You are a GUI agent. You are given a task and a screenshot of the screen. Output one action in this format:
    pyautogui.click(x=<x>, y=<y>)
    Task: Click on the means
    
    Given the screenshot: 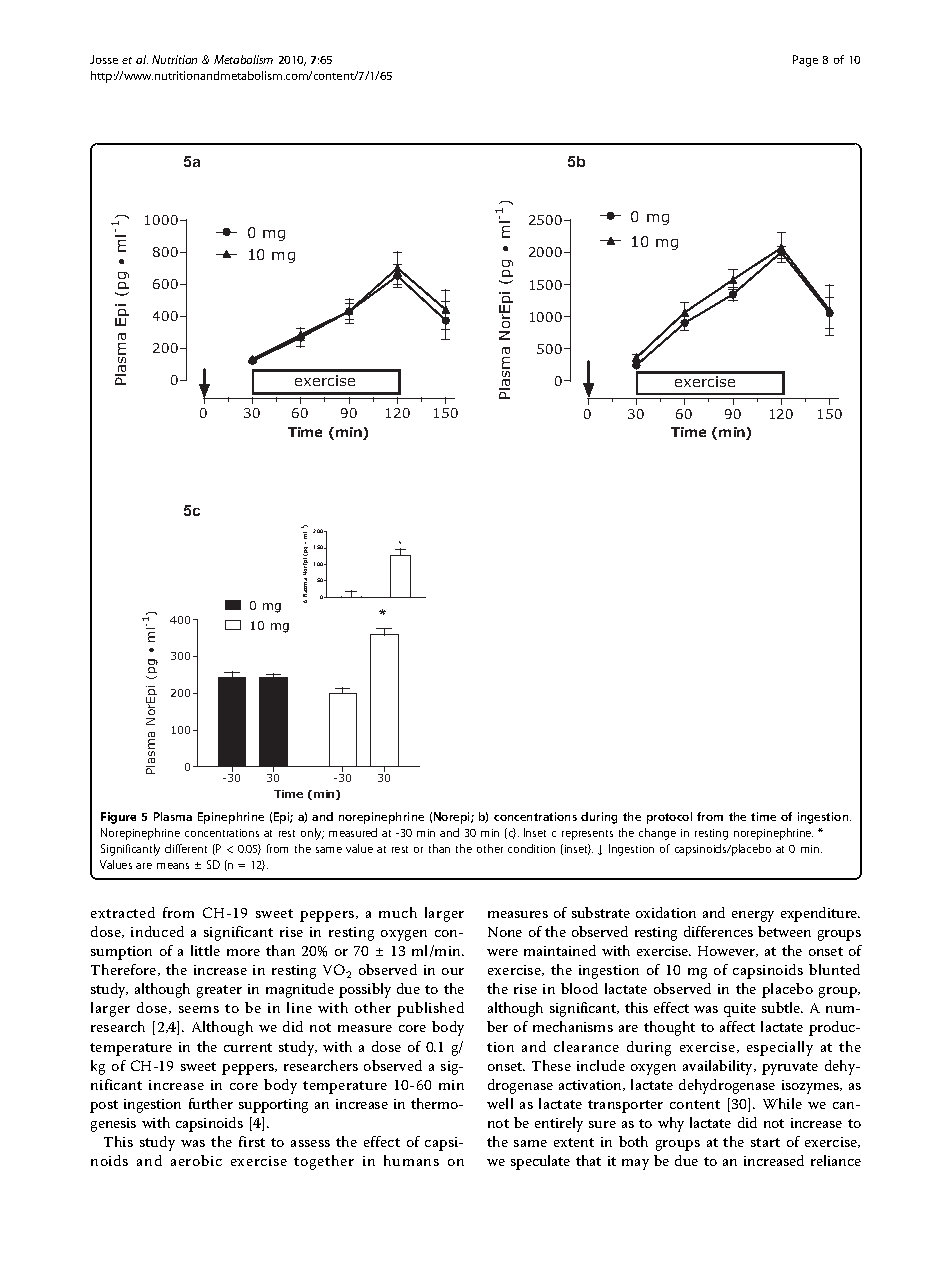 What is the action you would take?
    pyautogui.click(x=173, y=866)
